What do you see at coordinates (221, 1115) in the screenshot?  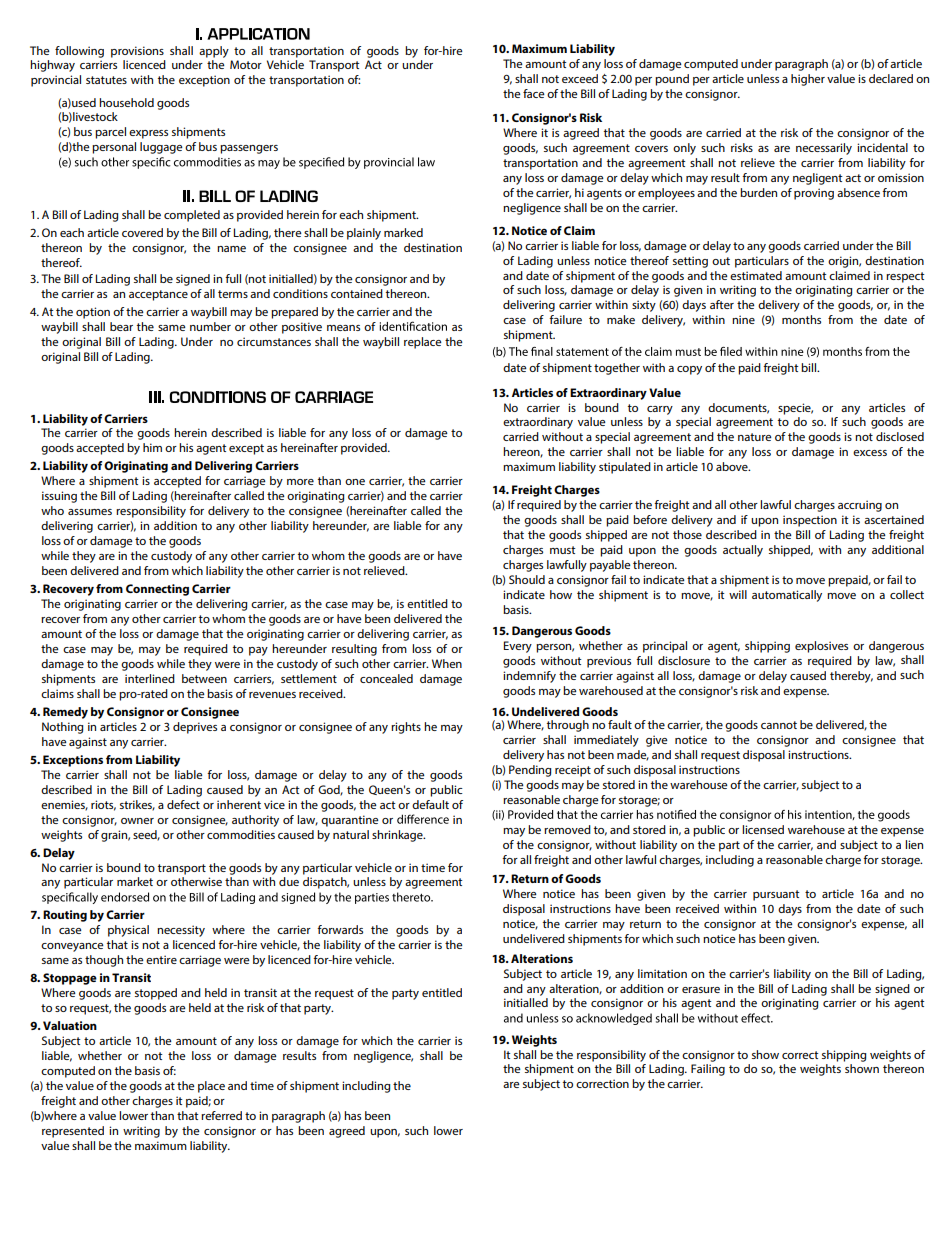 I see `referred` at bounding box center [221, 1115].
